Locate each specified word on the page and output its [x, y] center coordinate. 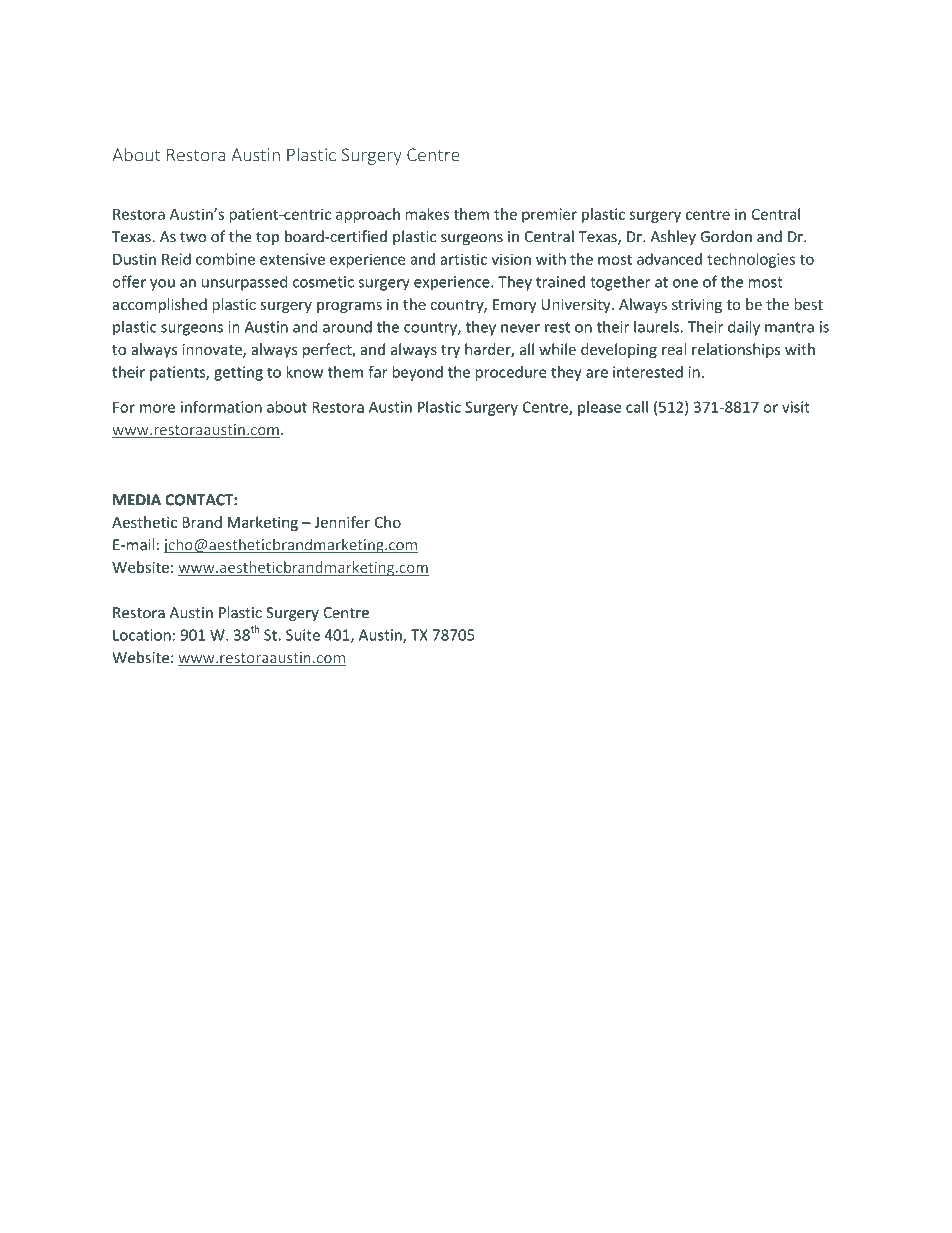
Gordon [726, 236]
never [520, 328]
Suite [303, 635]
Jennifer [342, 522]
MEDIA [137, 500]
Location [142, 635]
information [221, 407]
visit [796, 407]
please [599, 408]
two [193, 237]
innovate [213, 351]
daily [744, 328]
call [637, 407]
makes [427, 214]
